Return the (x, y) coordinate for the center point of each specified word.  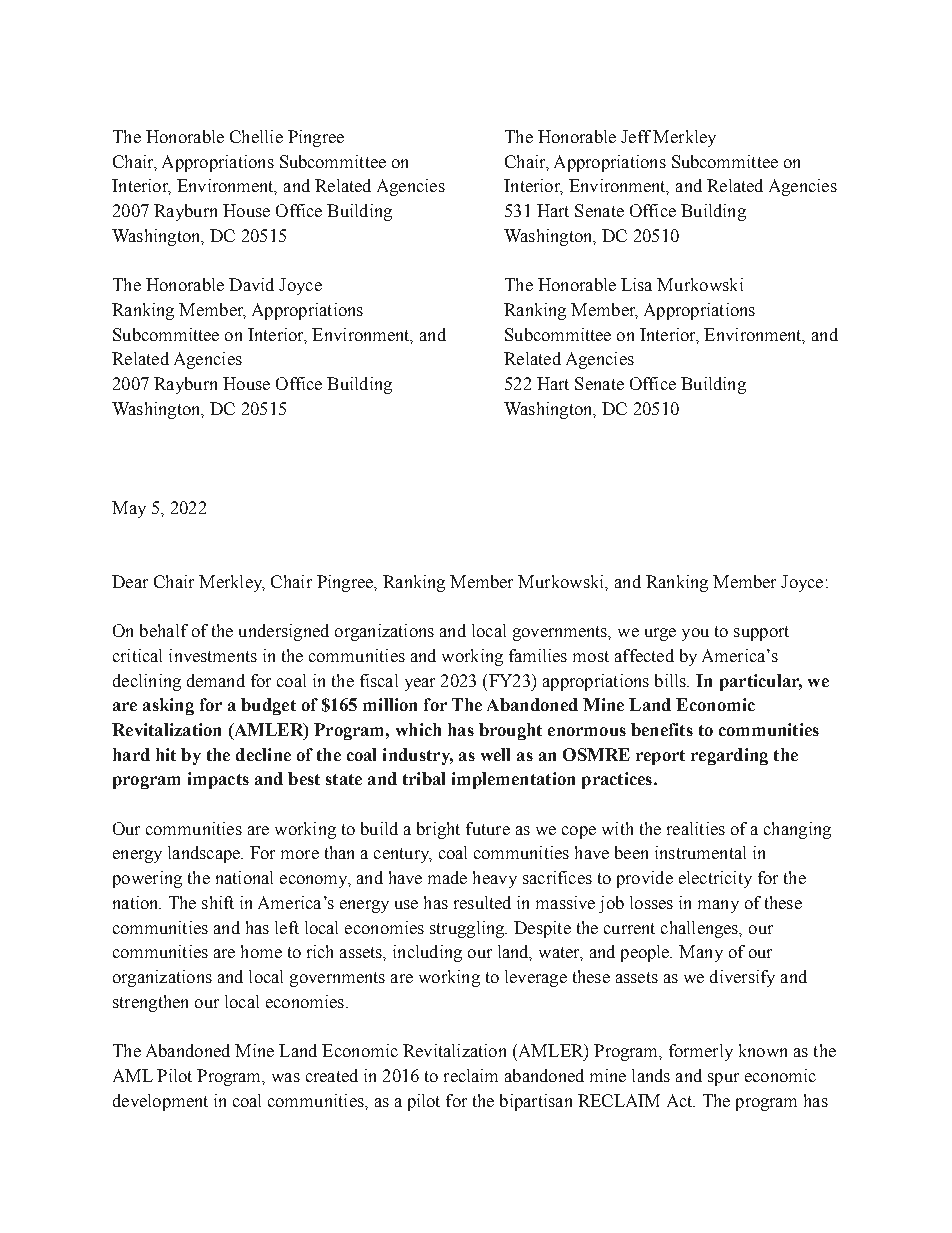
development (160, 1102)
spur (723, 1079)
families (538, 655)
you (695, 634)
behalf (164, 630)
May (129, 509)
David (251, 284)
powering (147, 879)
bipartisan (536, 1102)
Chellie (256, 136)
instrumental (700, 852)
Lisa (636, 284)
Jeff (636, 136)
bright (438, 830)
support (761, 633)
